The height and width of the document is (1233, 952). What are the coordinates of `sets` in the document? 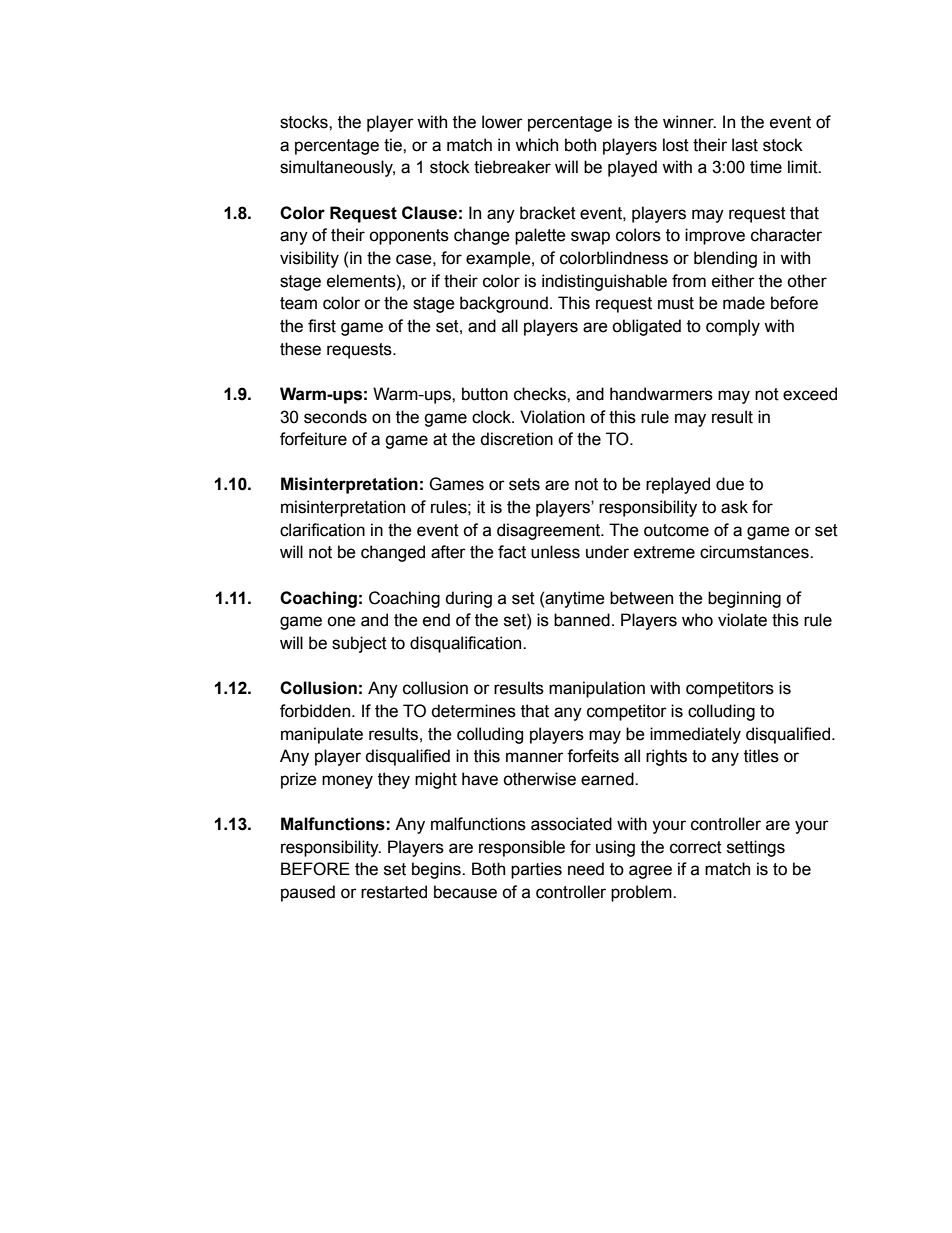 It's located at (524, 484).
